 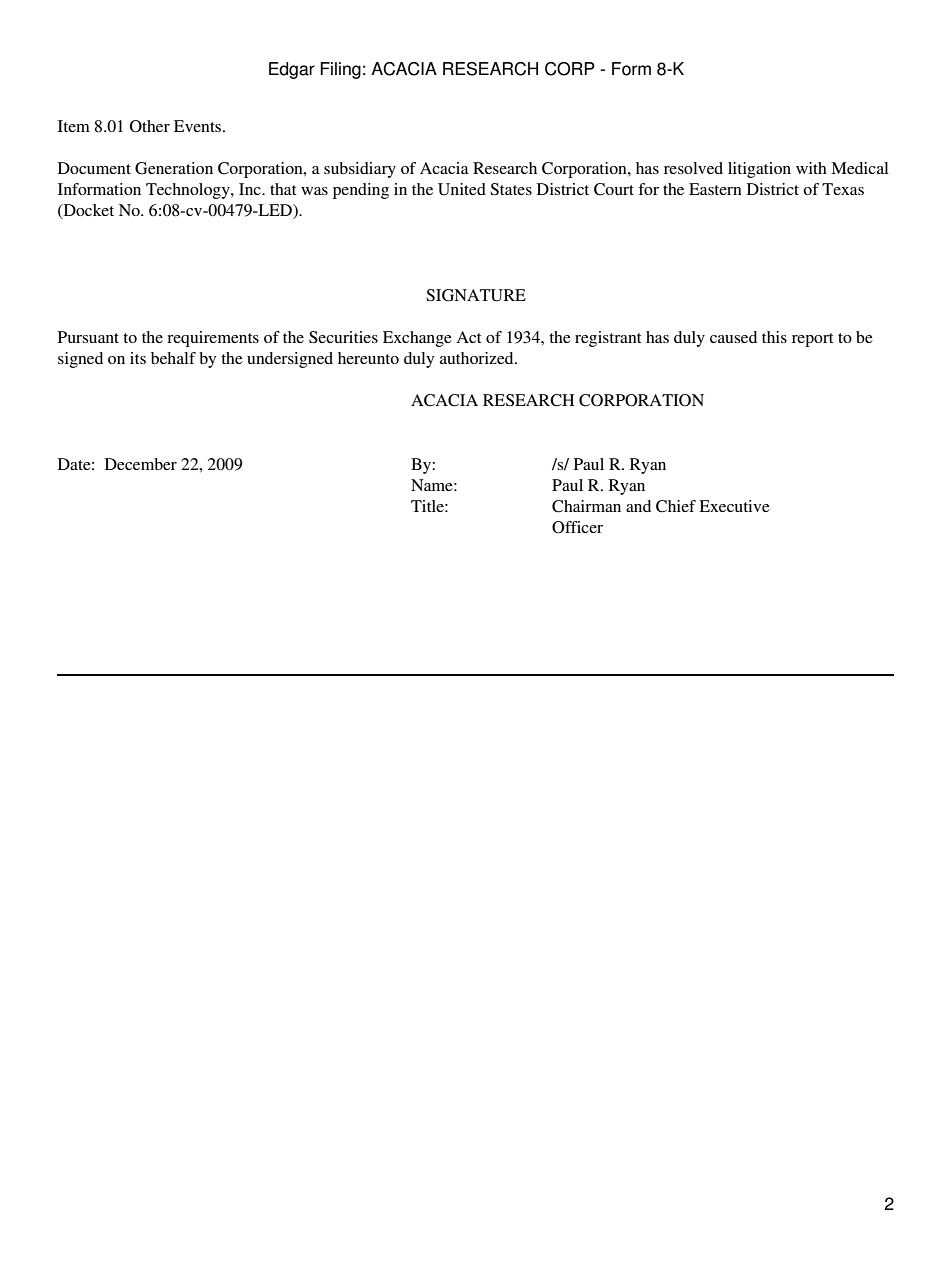 I want to click on SIGNATURE, so click(x=476, y=295).
